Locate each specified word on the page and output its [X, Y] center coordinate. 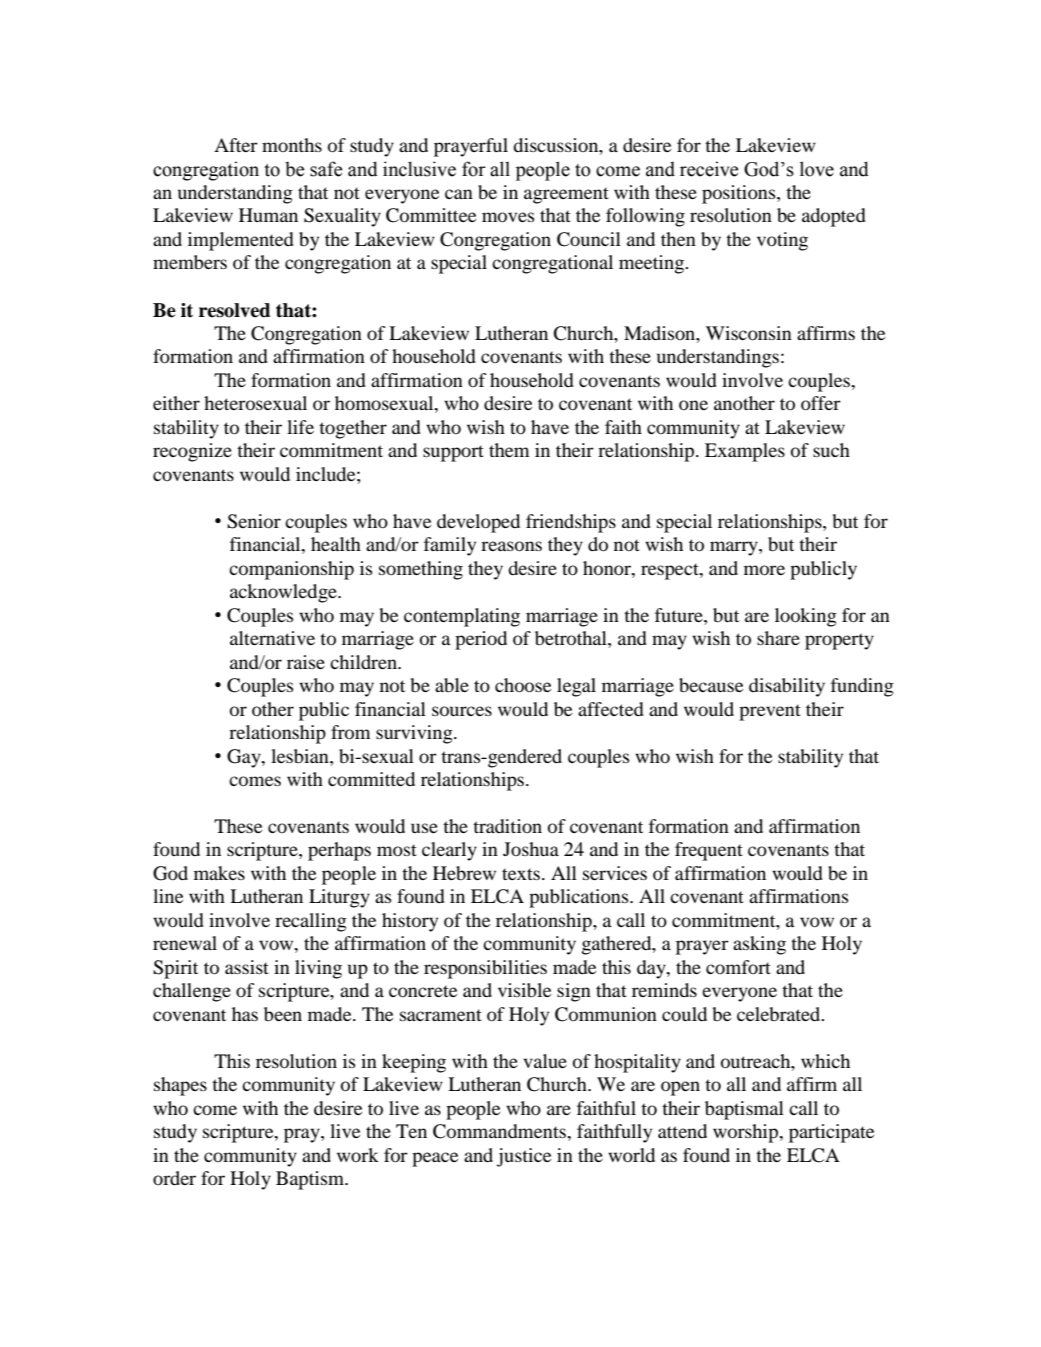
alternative [272, 638]
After [236, 145]
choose [523, 685]
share [778, 638]
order [174, 1178]
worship [747, 1133]
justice [524, 1157]
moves [508, 217]
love [817, 169]
